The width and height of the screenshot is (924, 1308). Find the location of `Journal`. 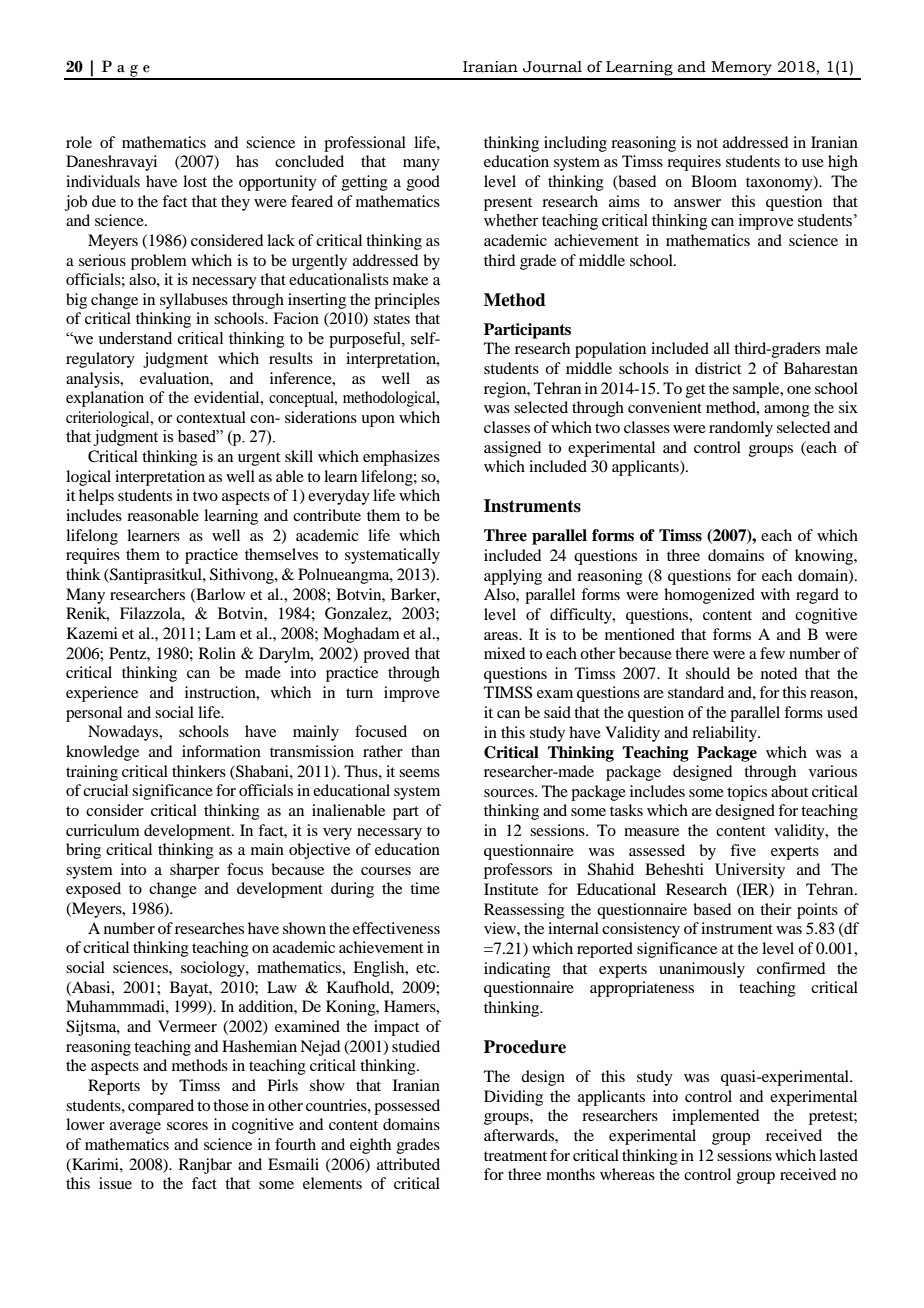

Journal is located at coordinates (552, 67).
